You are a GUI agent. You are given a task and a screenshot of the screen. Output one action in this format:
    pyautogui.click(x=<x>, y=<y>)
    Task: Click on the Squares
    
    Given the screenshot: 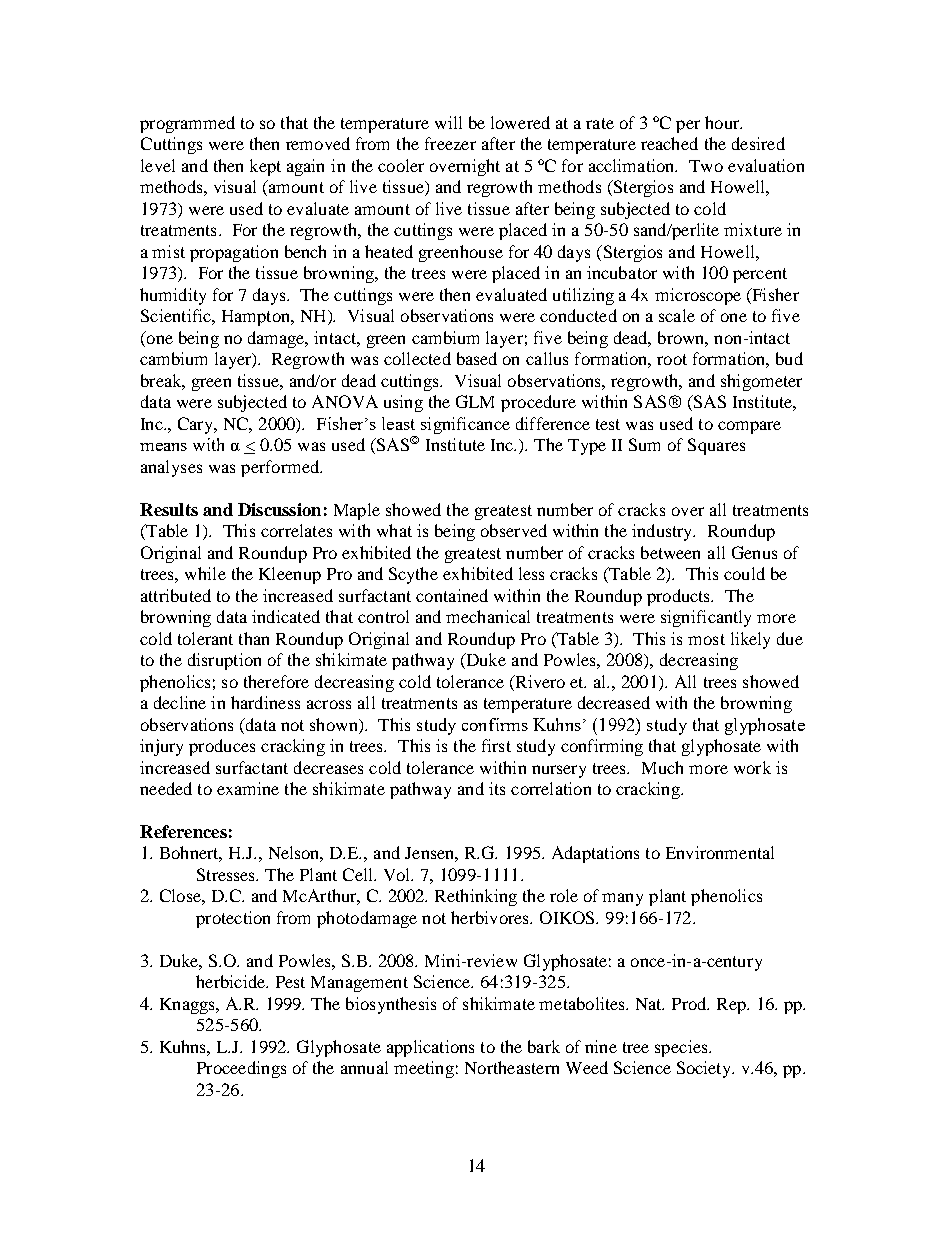 What is the action you would take?
    pyautogui.click(x=716, y=446)
